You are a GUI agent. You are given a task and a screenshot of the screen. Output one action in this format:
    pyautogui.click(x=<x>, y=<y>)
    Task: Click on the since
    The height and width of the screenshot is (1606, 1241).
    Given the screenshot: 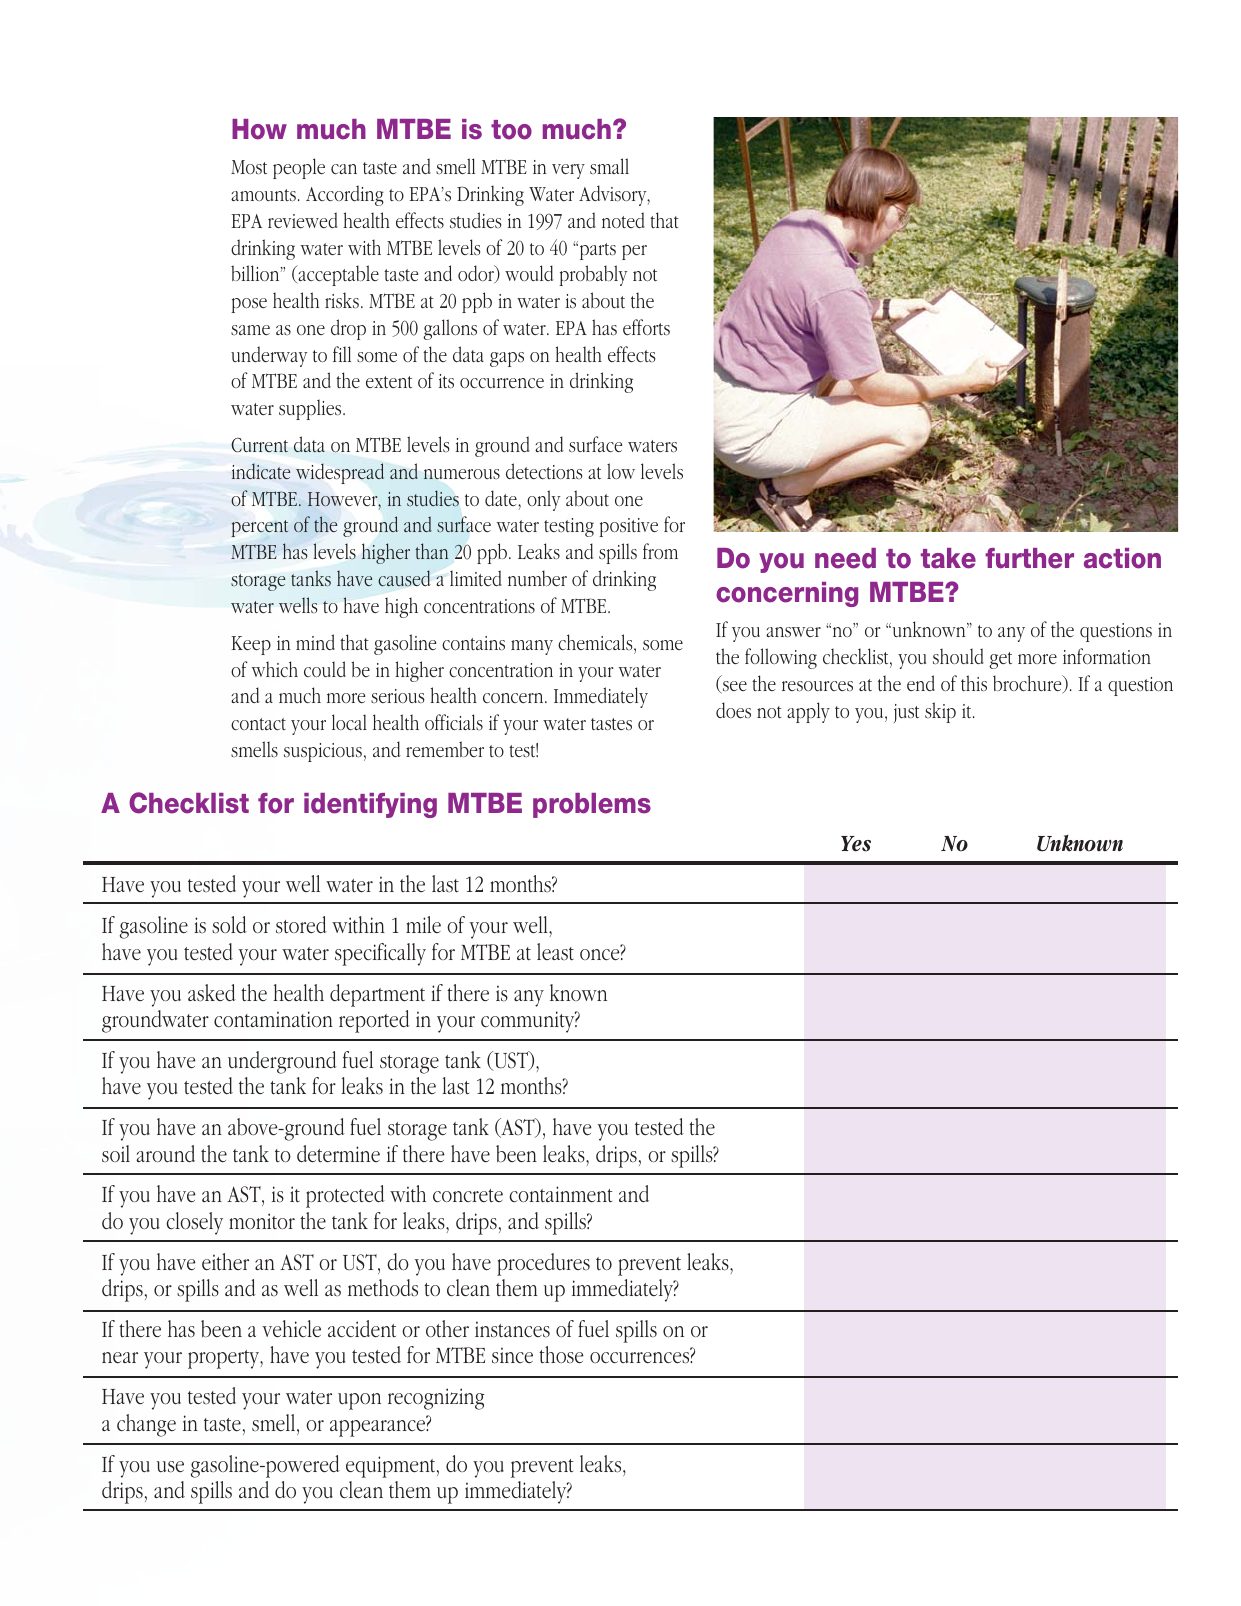 What is the action you would take?
    pyautogui.click(x=512, y=1355)
